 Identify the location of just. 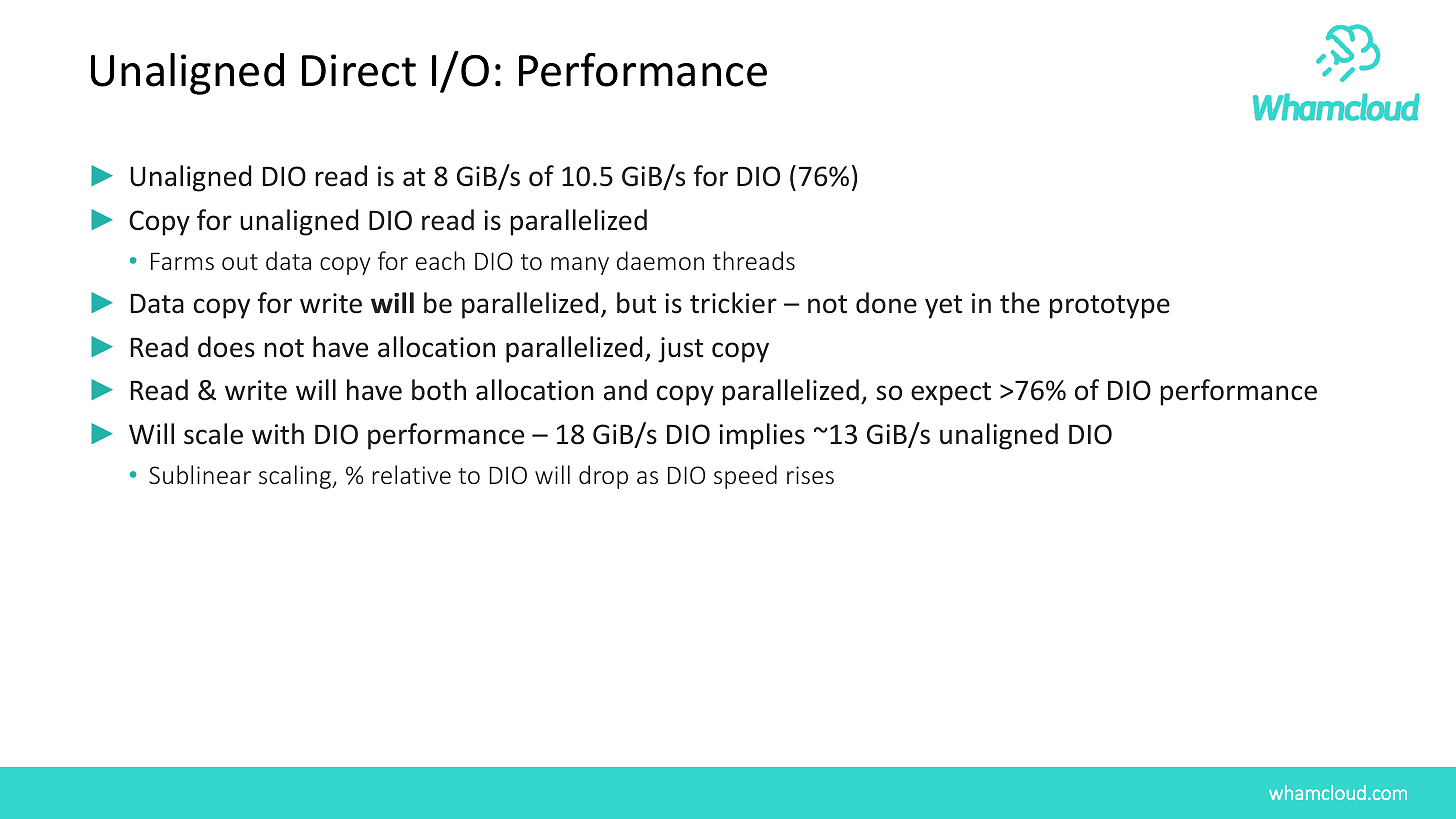
(680, 350).
